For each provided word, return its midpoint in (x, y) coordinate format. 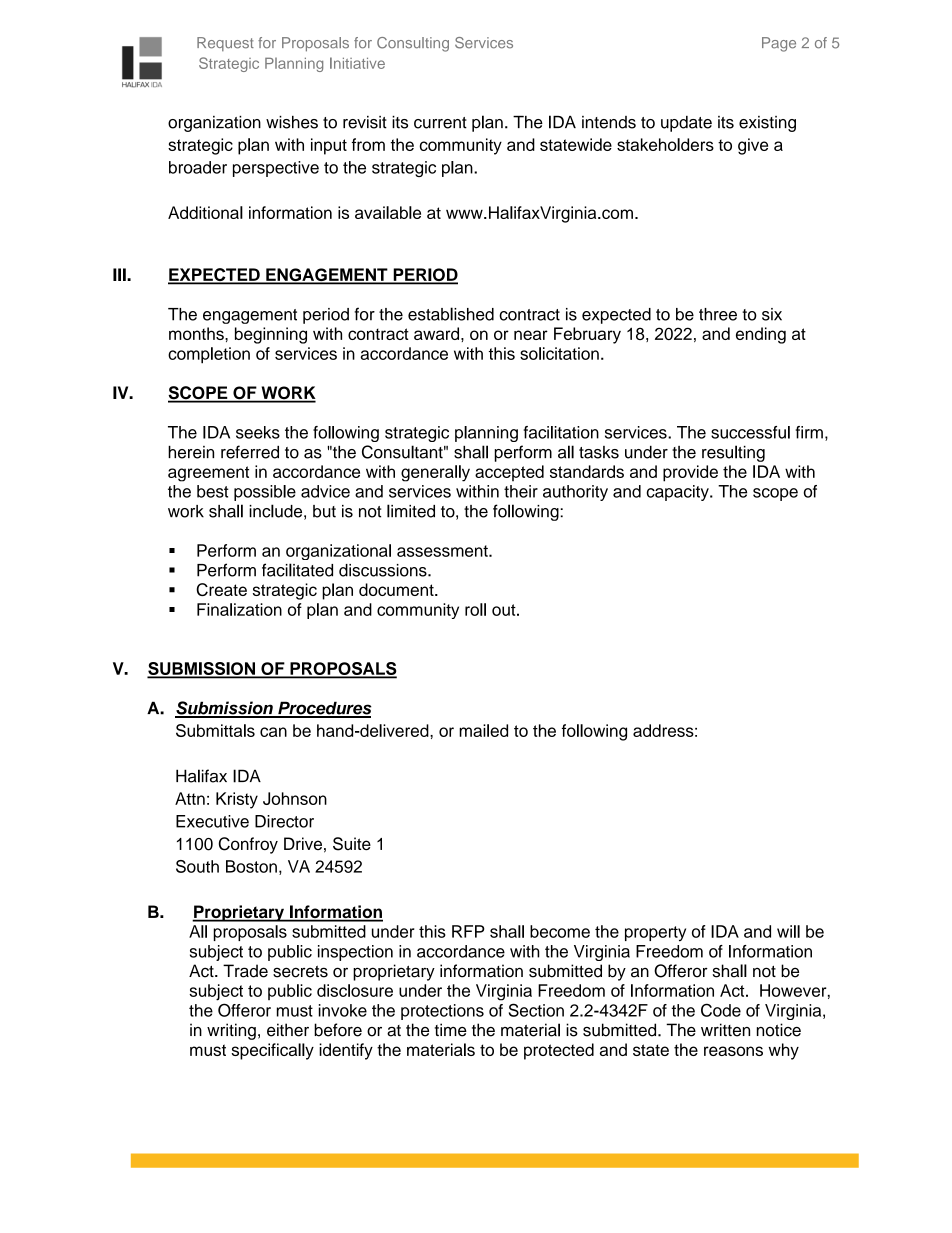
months (197, 333)
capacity (679, 493)
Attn (190, 798)
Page (779, 44)
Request (225, 44)
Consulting (413, 44)
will (788, 931)
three (718, 314)
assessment (443, 551)
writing (231, 1031)
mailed (483, 730)
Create (221, 589)
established (451, 314)
